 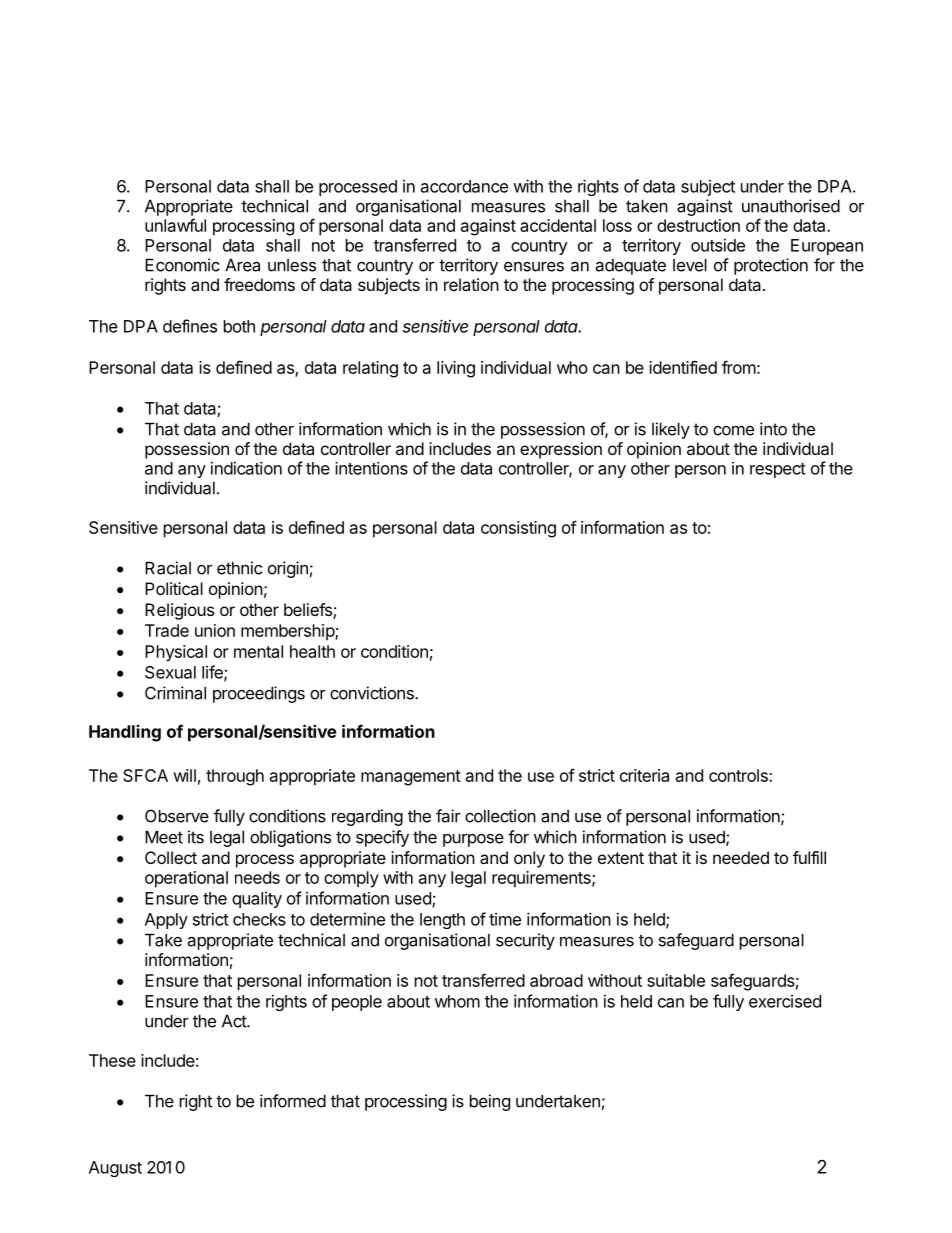 What do you see at coordinates (464, 186) in the screenshot?
I see `accordance` at bounding box center [464, 186].
